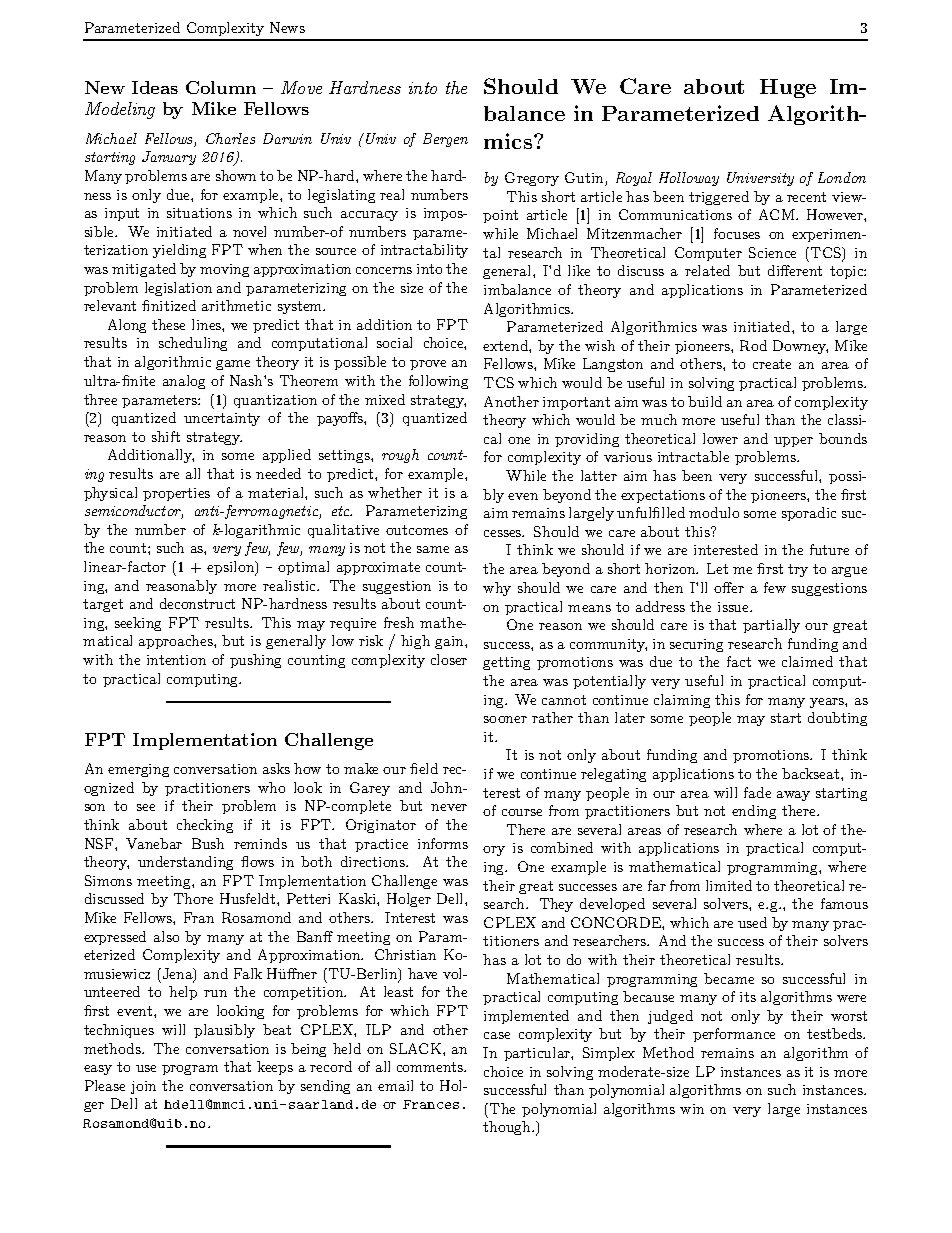  What do you see at coordinates (705, 401) in the page?
I see `build` at bounding box center [705, 401].
